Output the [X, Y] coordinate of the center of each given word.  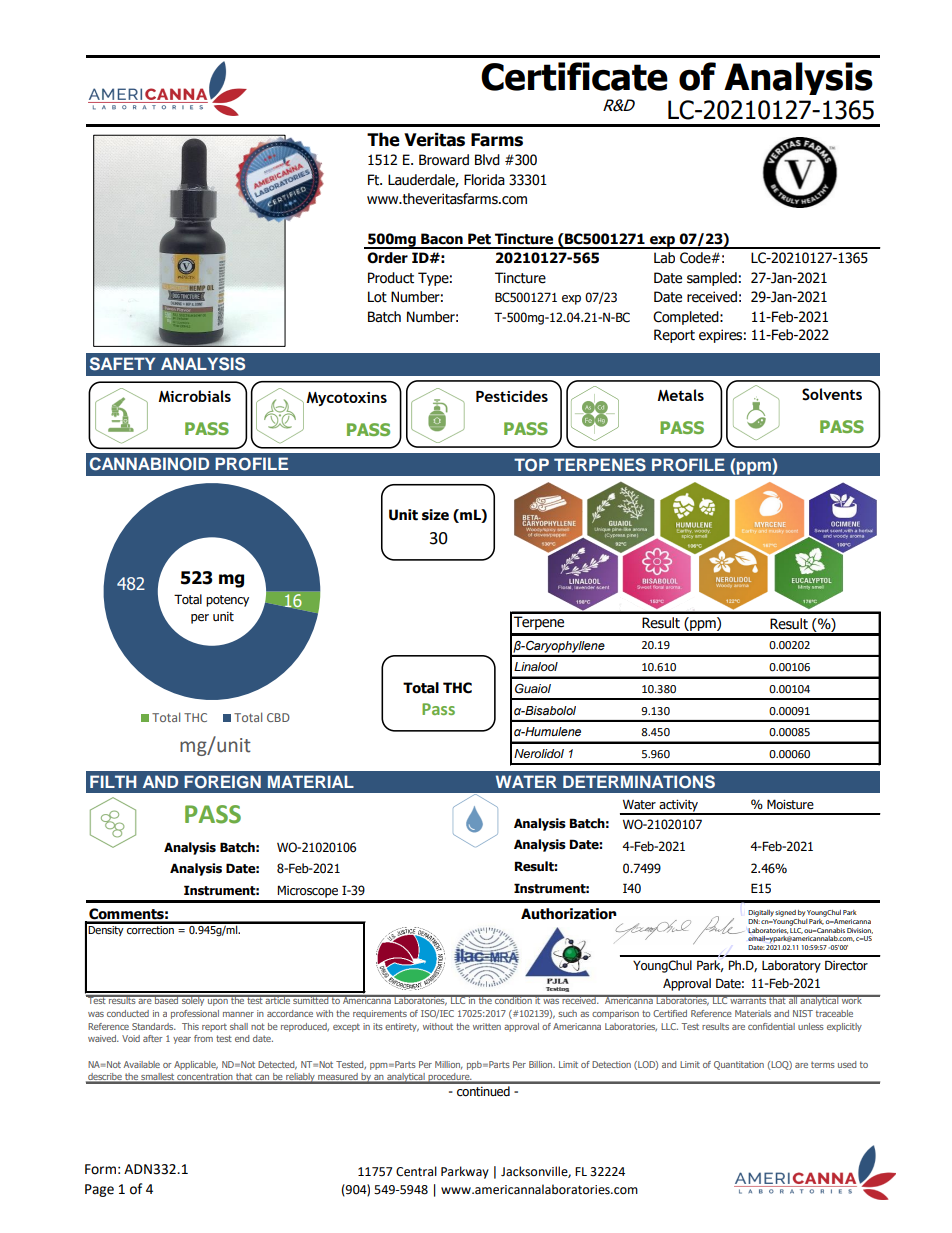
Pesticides [512, 396]
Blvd [487, 160]
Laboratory [791, 966]
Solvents [832, 394]
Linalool [536, 666]
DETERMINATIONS [639, 782]
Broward [444, 160]
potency [227, 601]
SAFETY [122, 364]
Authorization [569, 914]
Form [100, 1169]
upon [218, 1001]
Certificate [574, 76]
